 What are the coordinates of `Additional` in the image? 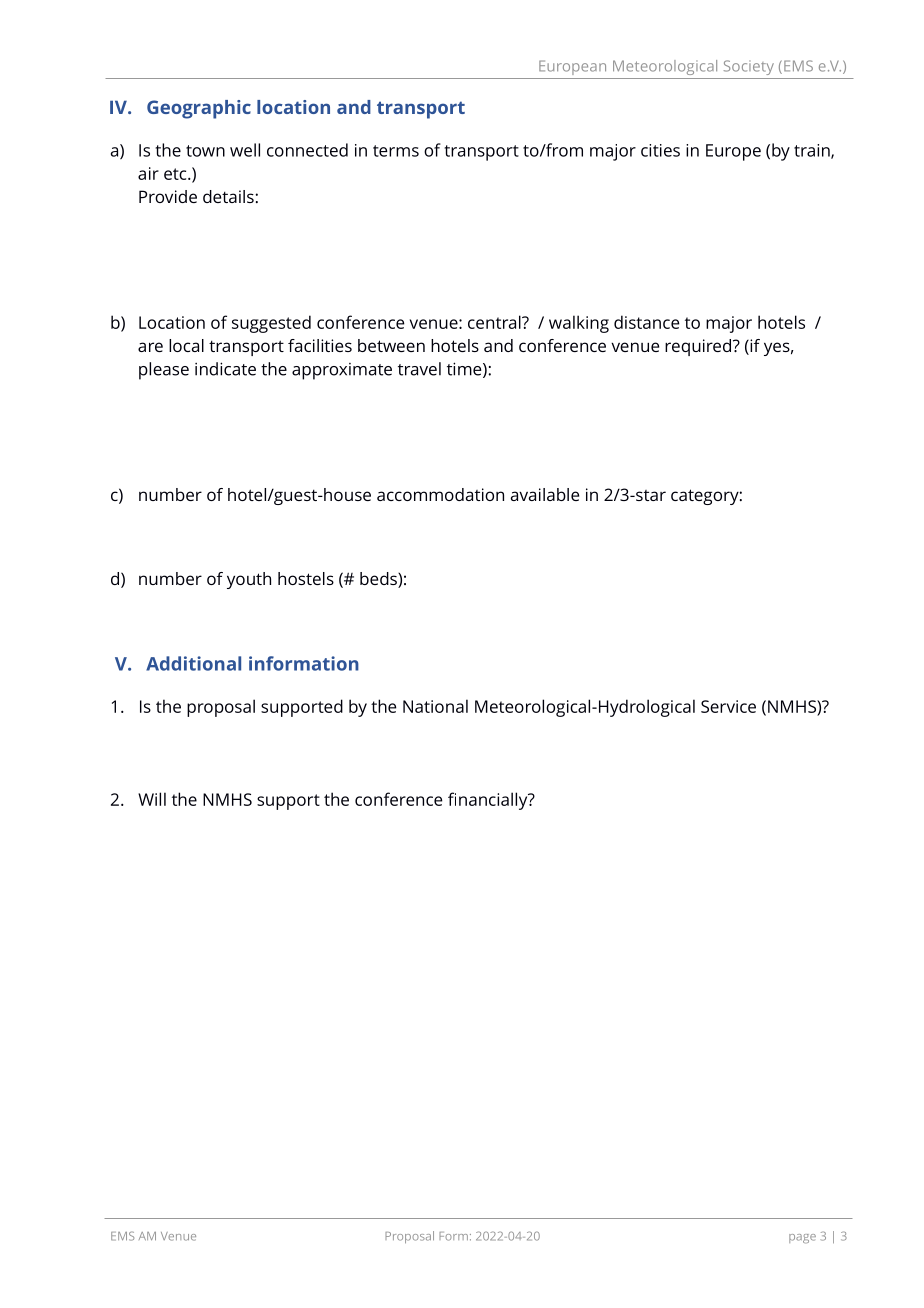 It's located at (193, 663).
